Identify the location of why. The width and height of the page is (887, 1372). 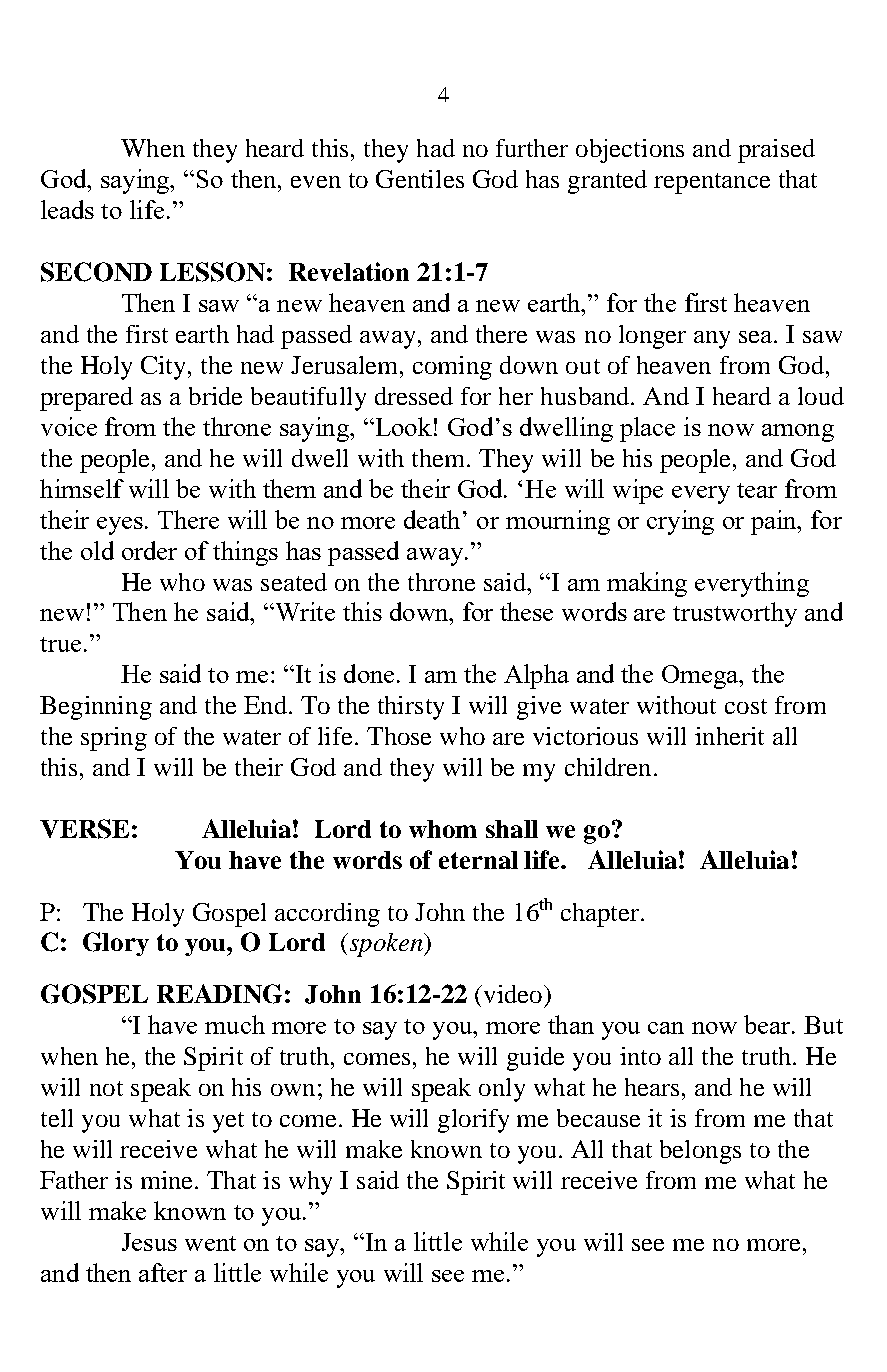
(310, 1183).
